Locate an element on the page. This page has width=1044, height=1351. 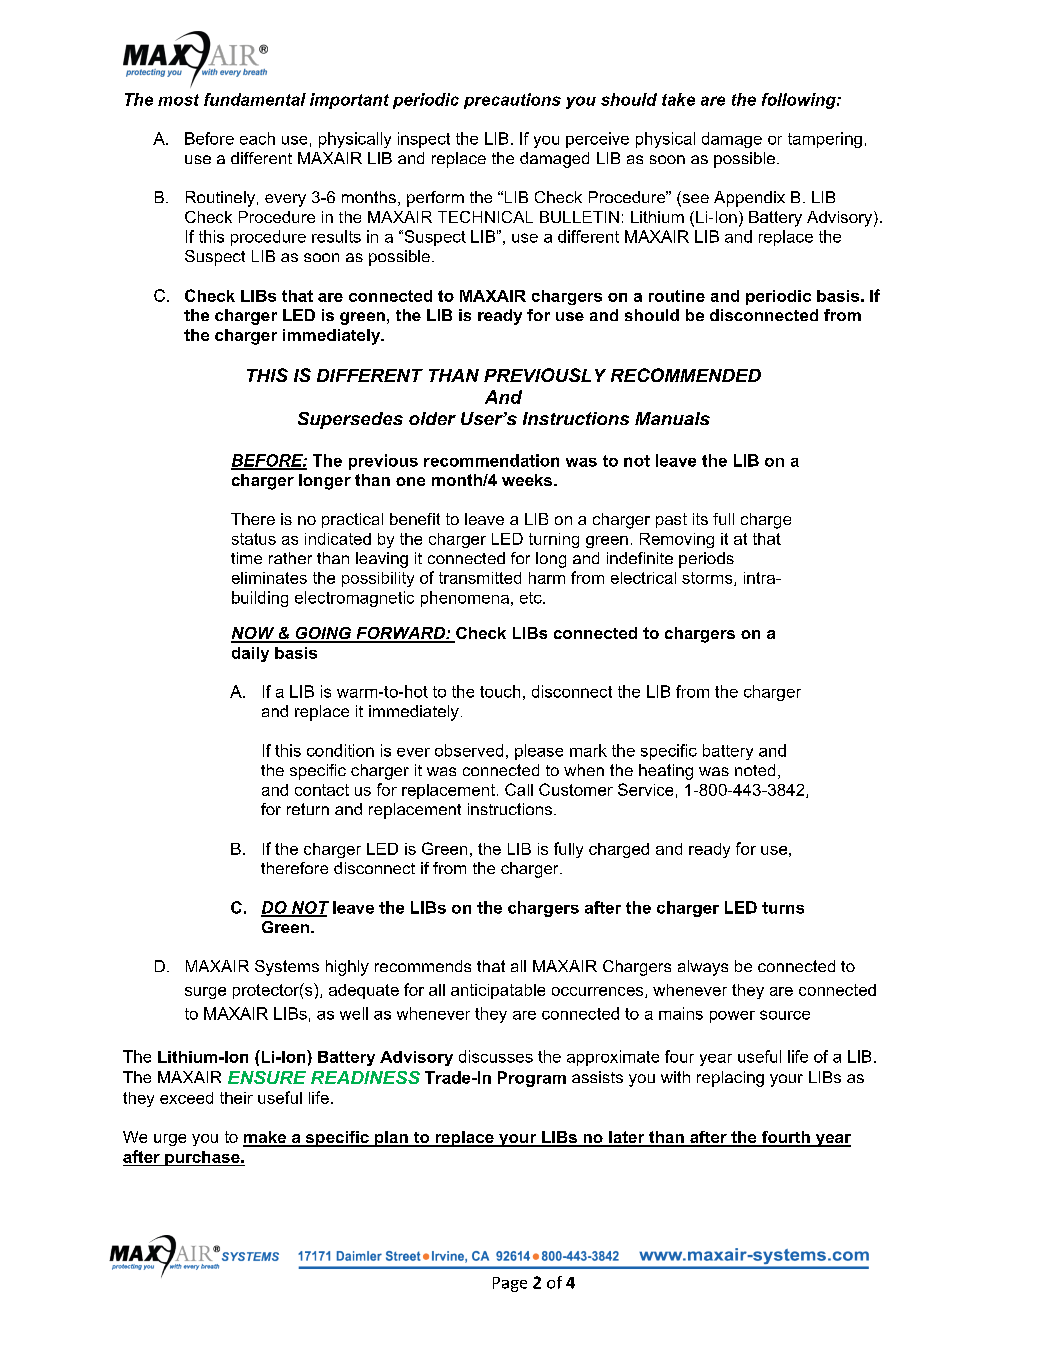
noted is located at coordinates (755, 770).
